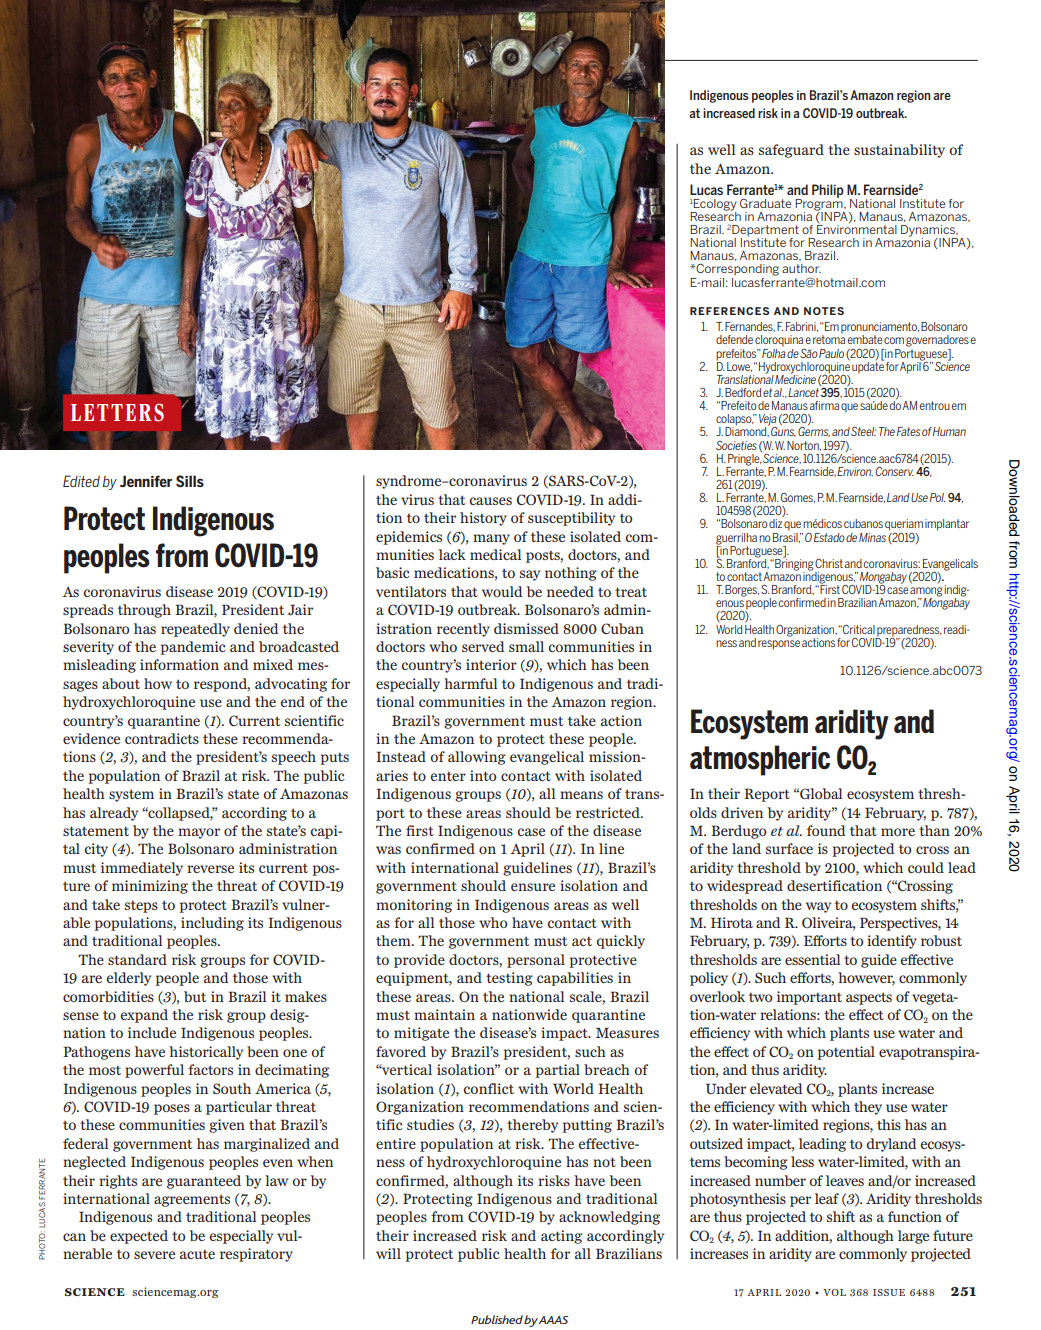  I want to click on Philip, so click(828, 191).
